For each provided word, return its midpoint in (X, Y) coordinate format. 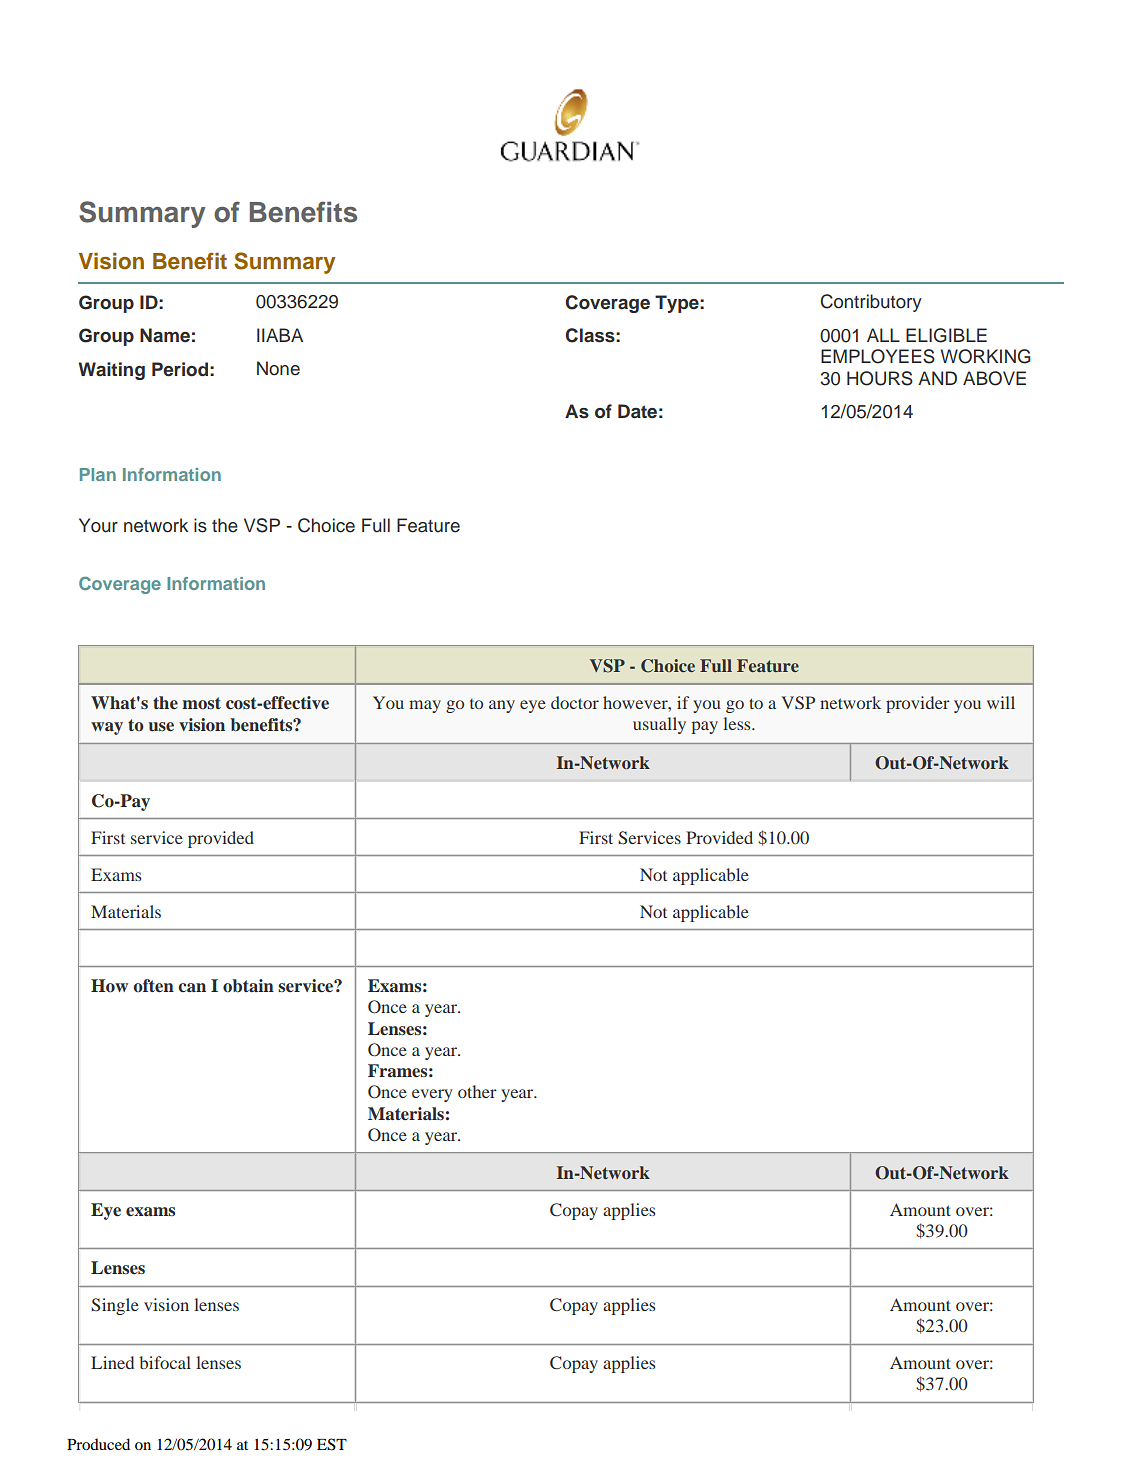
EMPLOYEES (878, 356)
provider (918, 704)
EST (332, 1444)
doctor (575, 702)
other (477, 1091)
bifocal (165, 1362)
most (201, 703)
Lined (112, 1362)
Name (165, 335)
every (432, 1095)
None (278, 368)
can (192, 988)
